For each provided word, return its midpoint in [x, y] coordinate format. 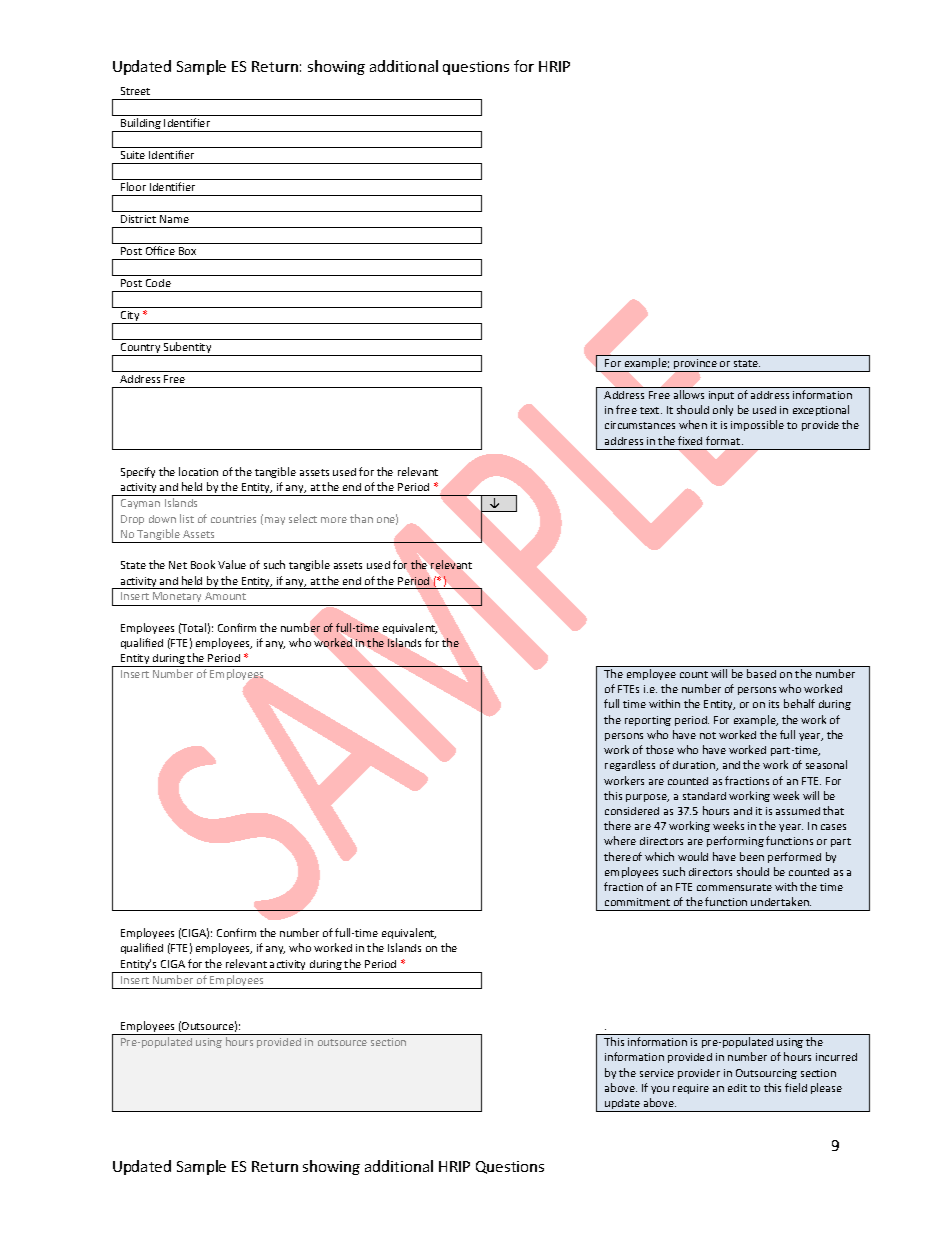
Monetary [177, 599]
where [620, 840]
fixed [690, 440]
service [657, 1073]
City [130, 317]
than [361, 518]
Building [141, 125]
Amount [225, 596]
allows [689, 394]
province [695, 365]
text [651, 410]
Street [135, 91]
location [198, 471]
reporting [648, 721]
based [761, 673]
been [752, 856]
